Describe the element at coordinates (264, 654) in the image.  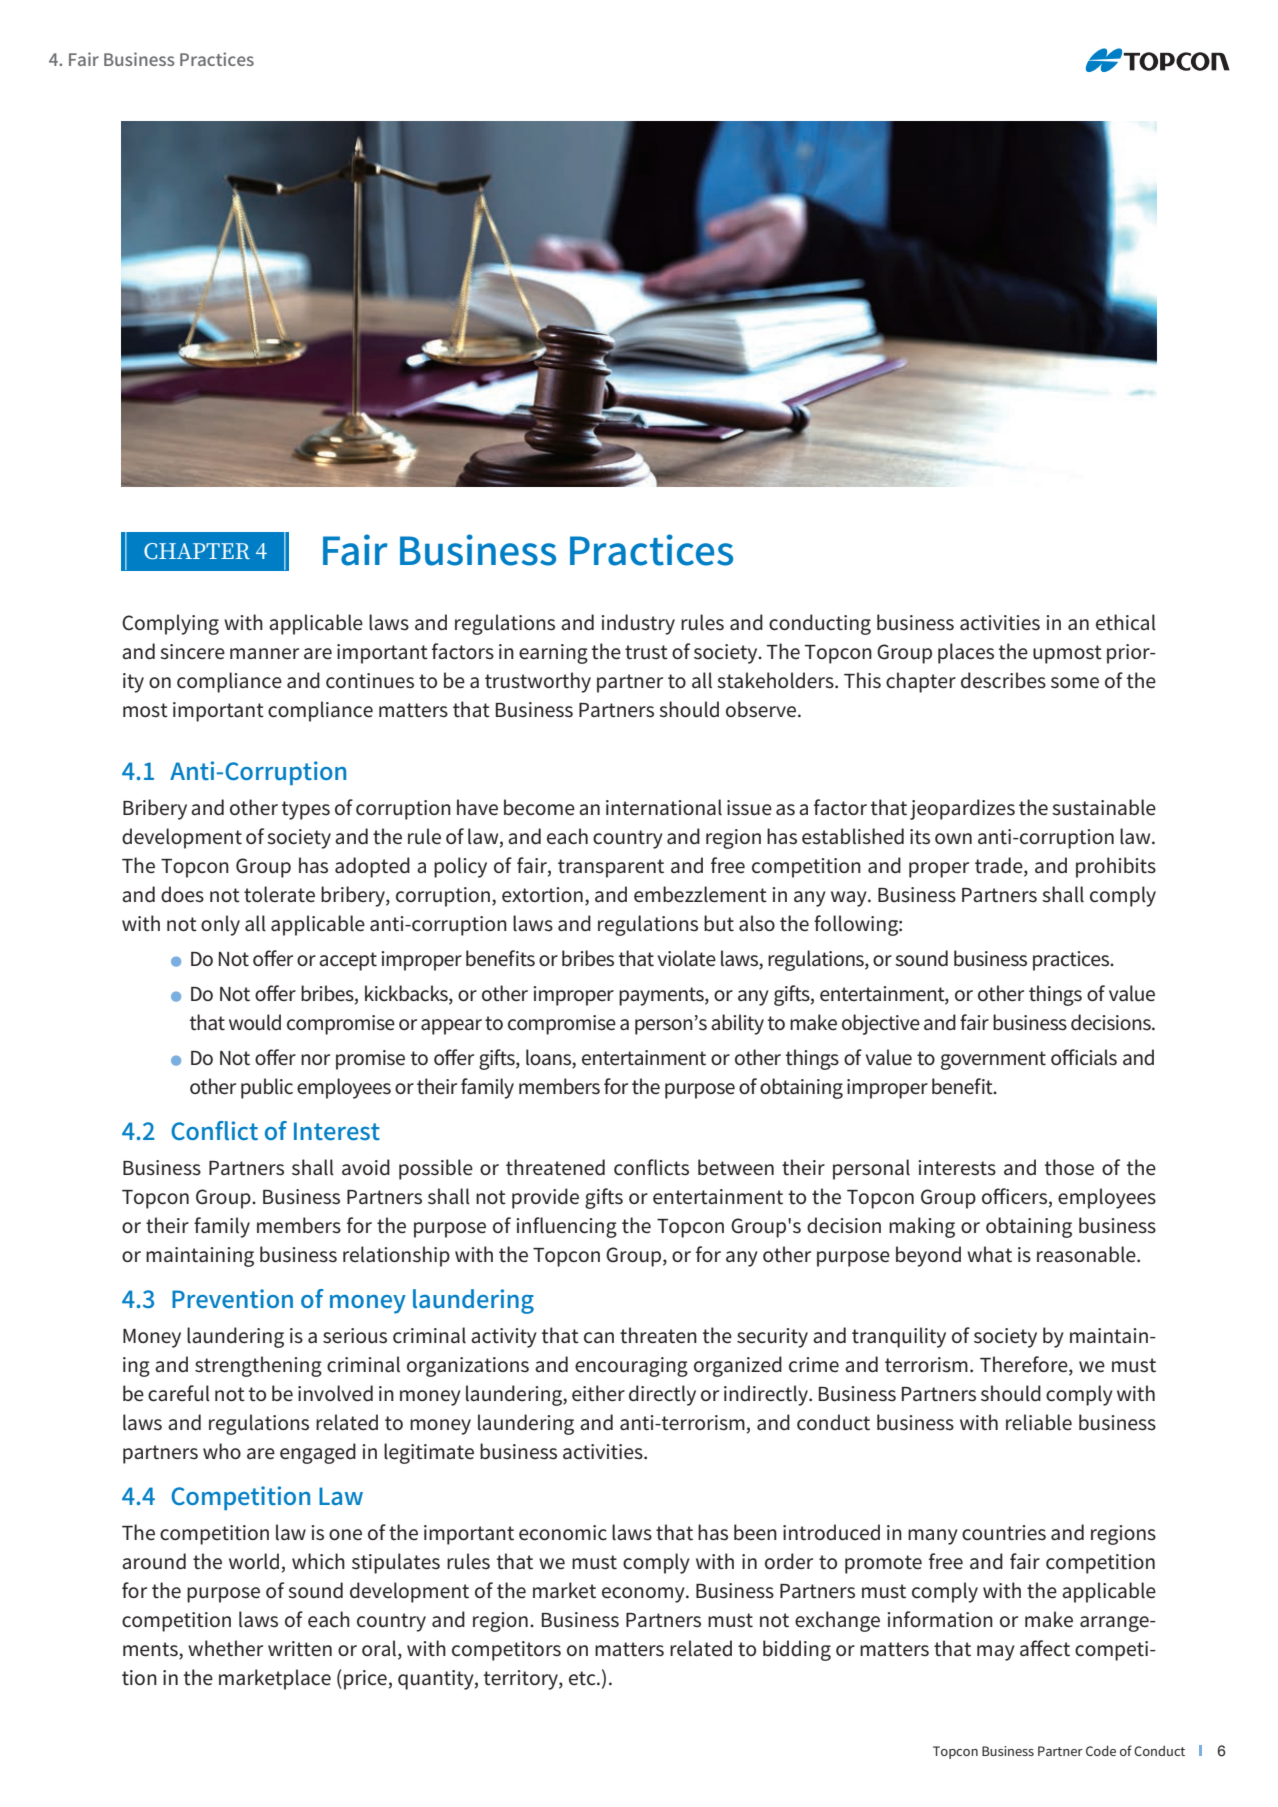
I see `manner` at that location.
